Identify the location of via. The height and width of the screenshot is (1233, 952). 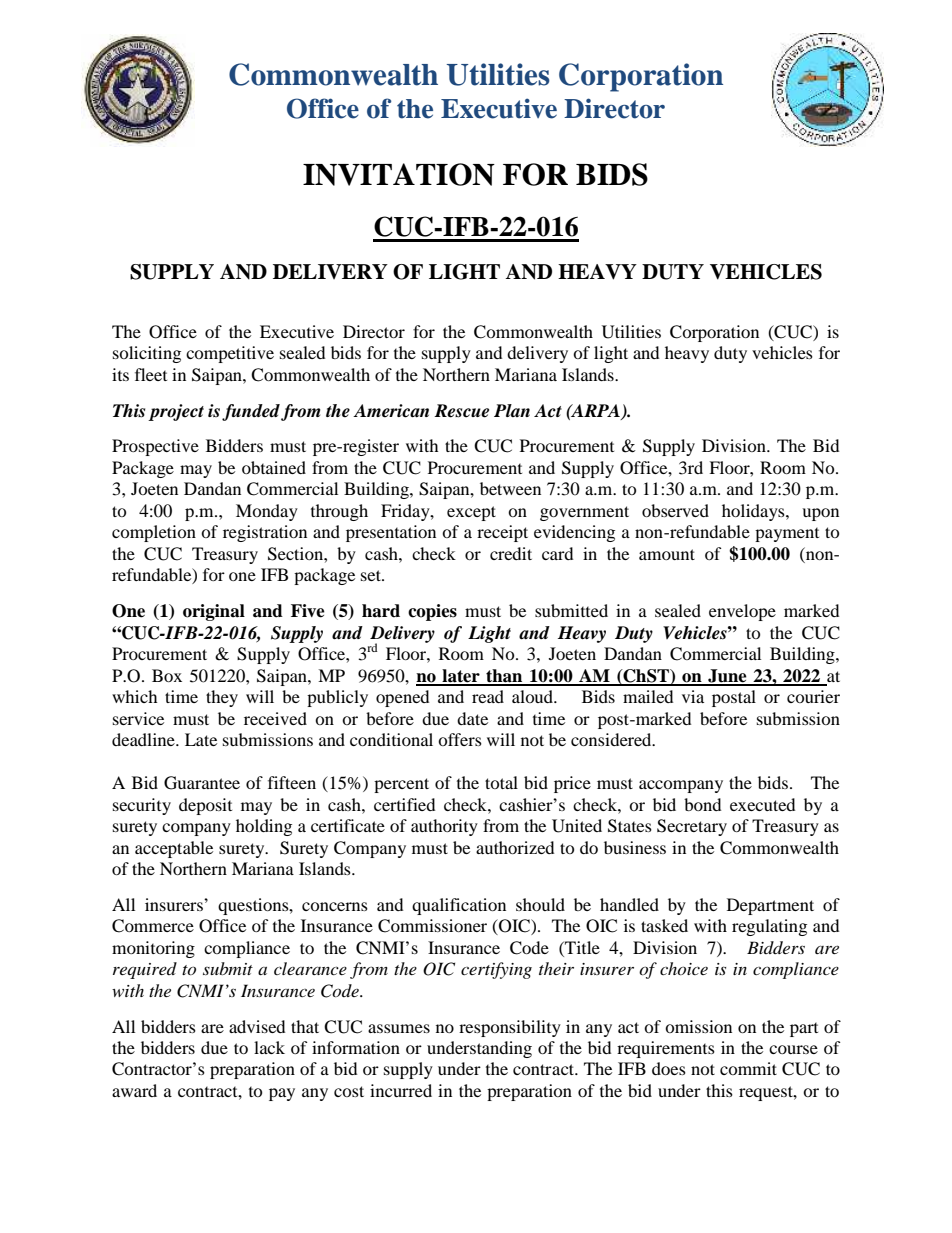
(693, 696).
